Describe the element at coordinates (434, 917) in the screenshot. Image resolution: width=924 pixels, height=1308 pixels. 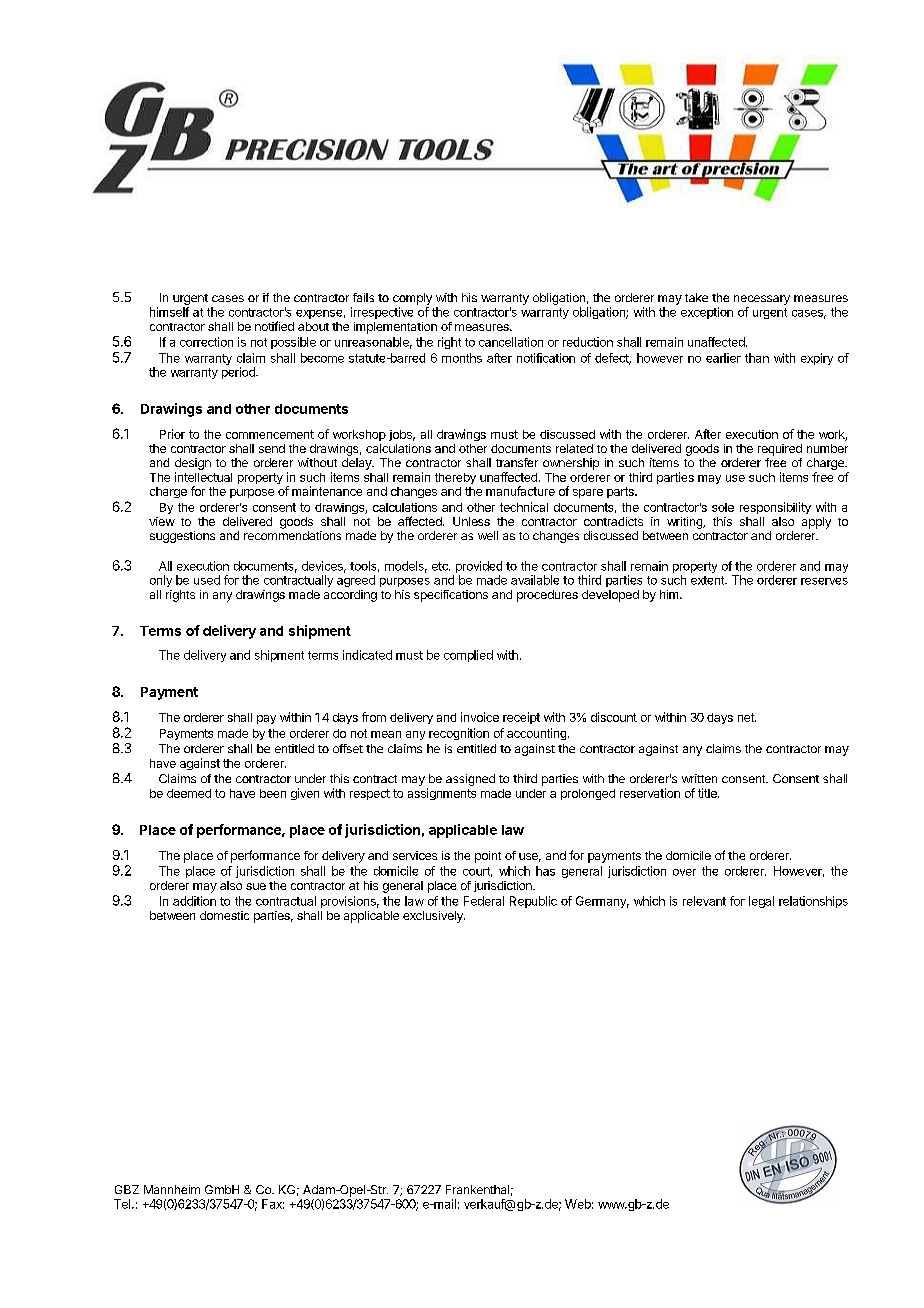
I see `exclusively` at that location.
